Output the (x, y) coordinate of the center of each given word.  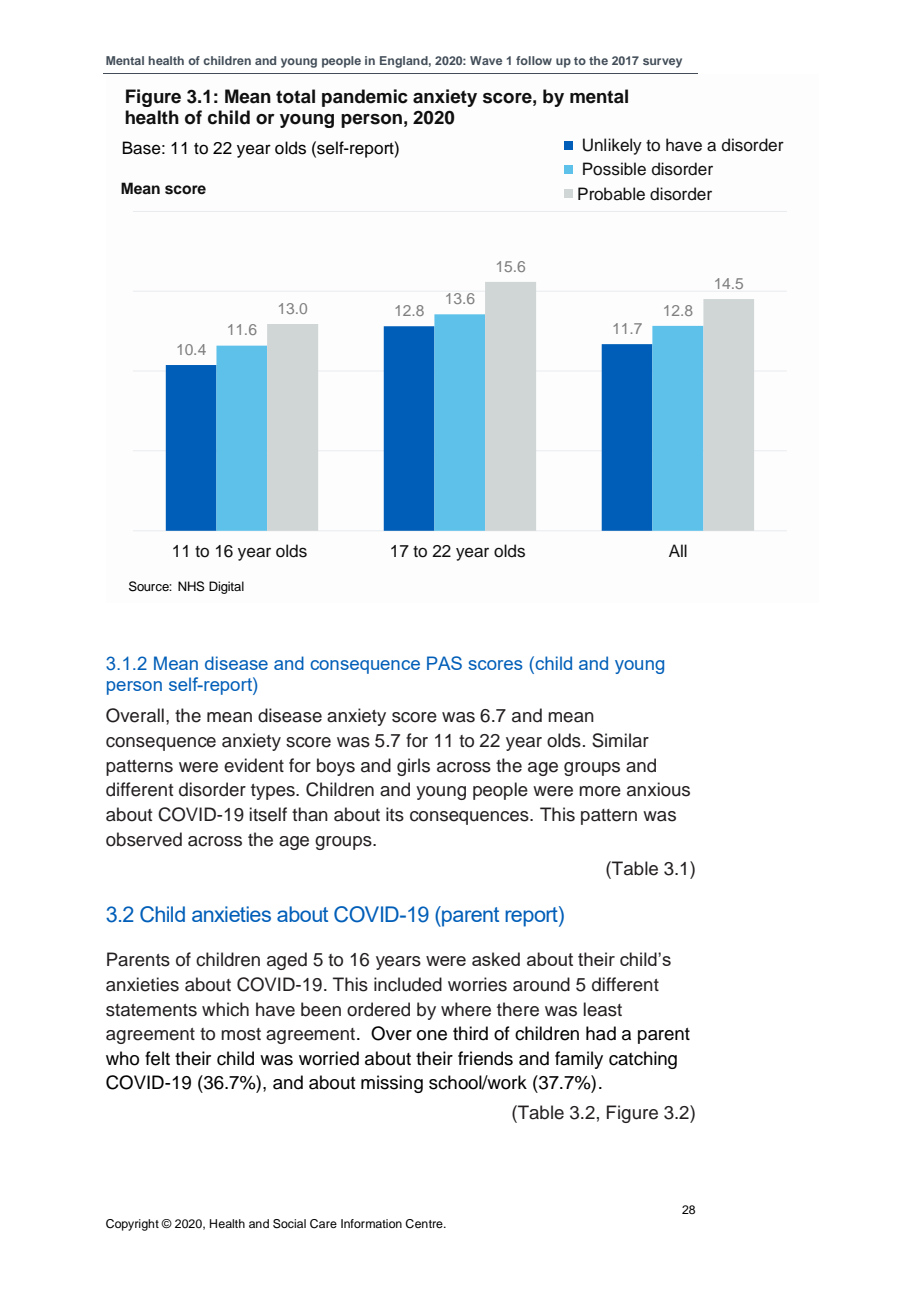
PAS (444, 663)
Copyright (132, 1225)
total (295, 96)
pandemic (365, 98)
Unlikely (612, 146)
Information (371, 1223)
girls (413, 767)
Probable (611, 194)
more (600, 791)
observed (144, 839)
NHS (191, 586)
